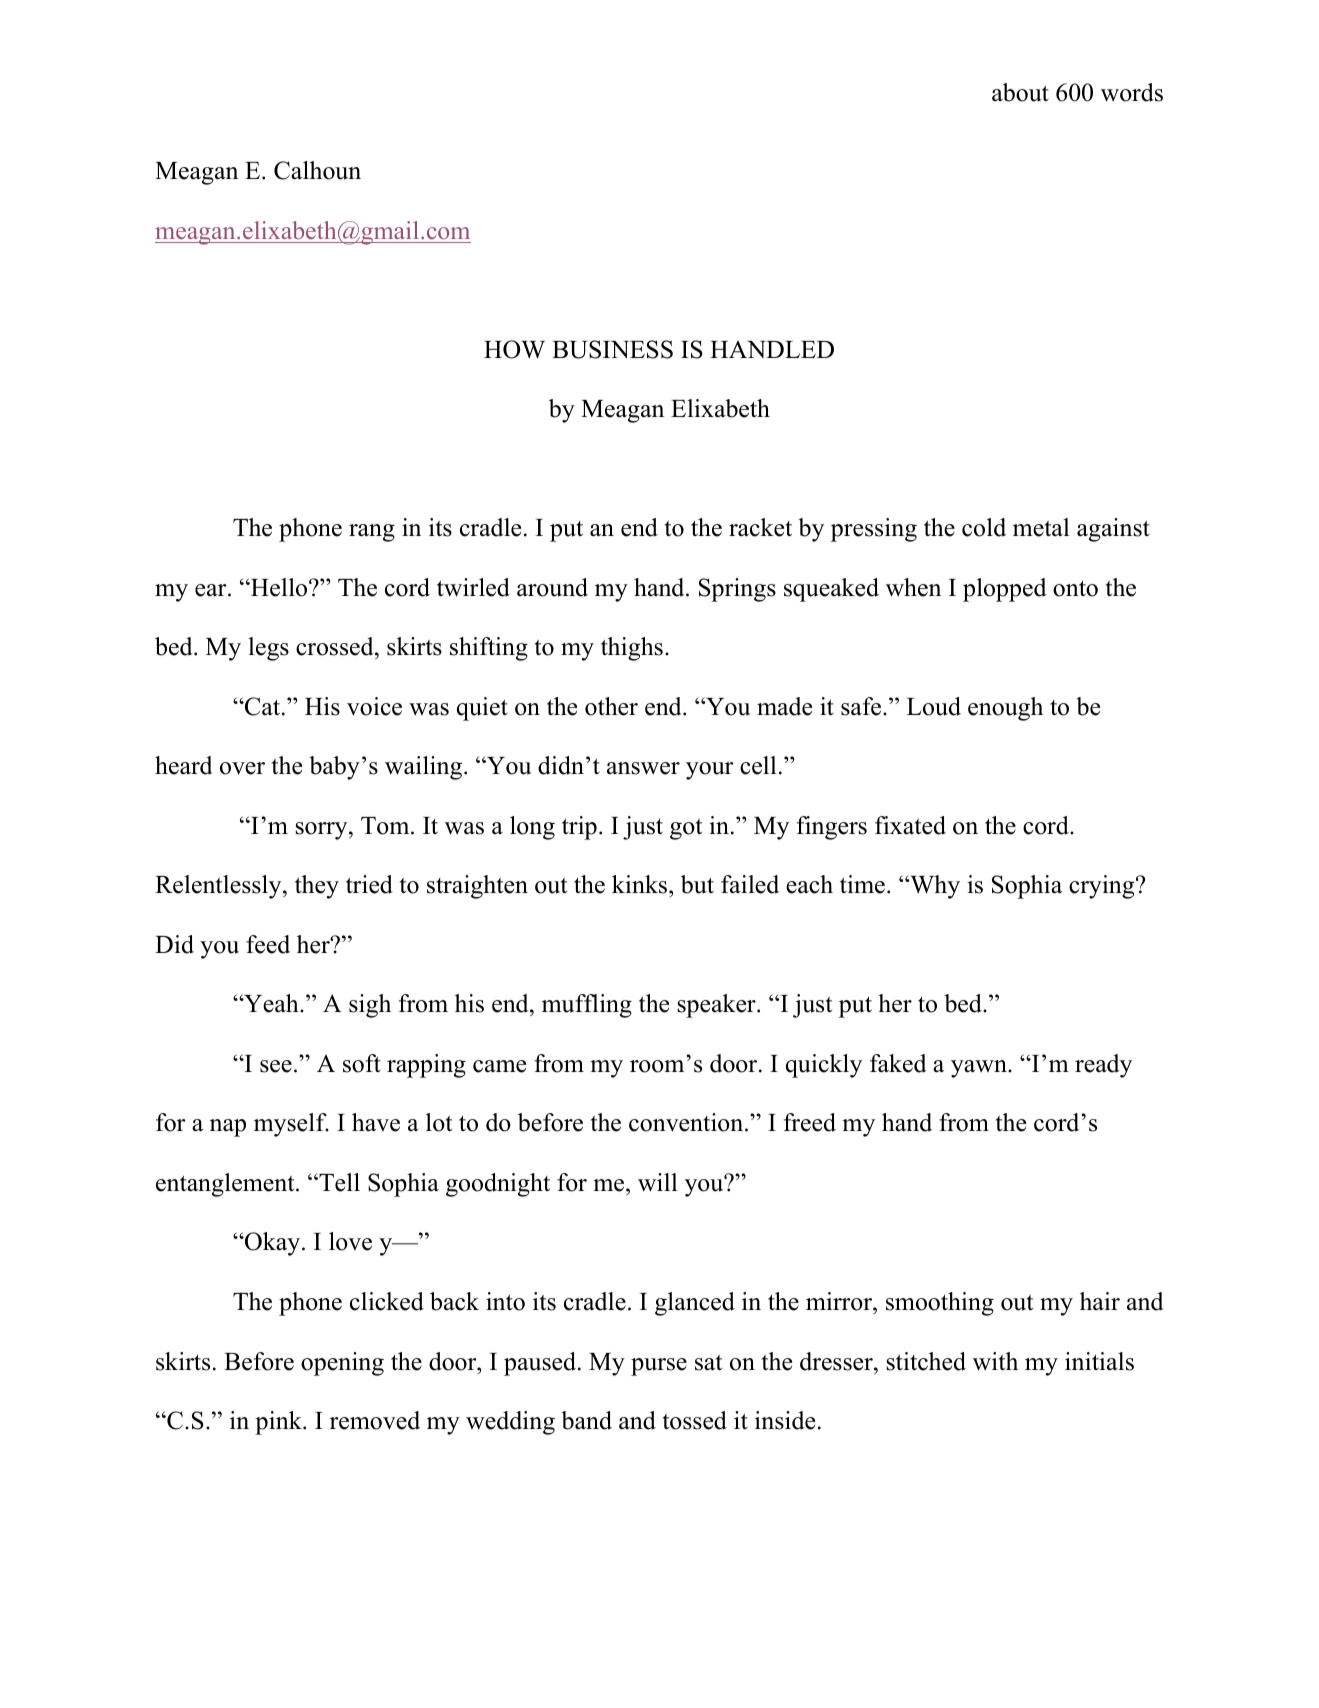  Describe the element at coordinates (737, 590) in the screenshot. I see `Springs` at that location.
